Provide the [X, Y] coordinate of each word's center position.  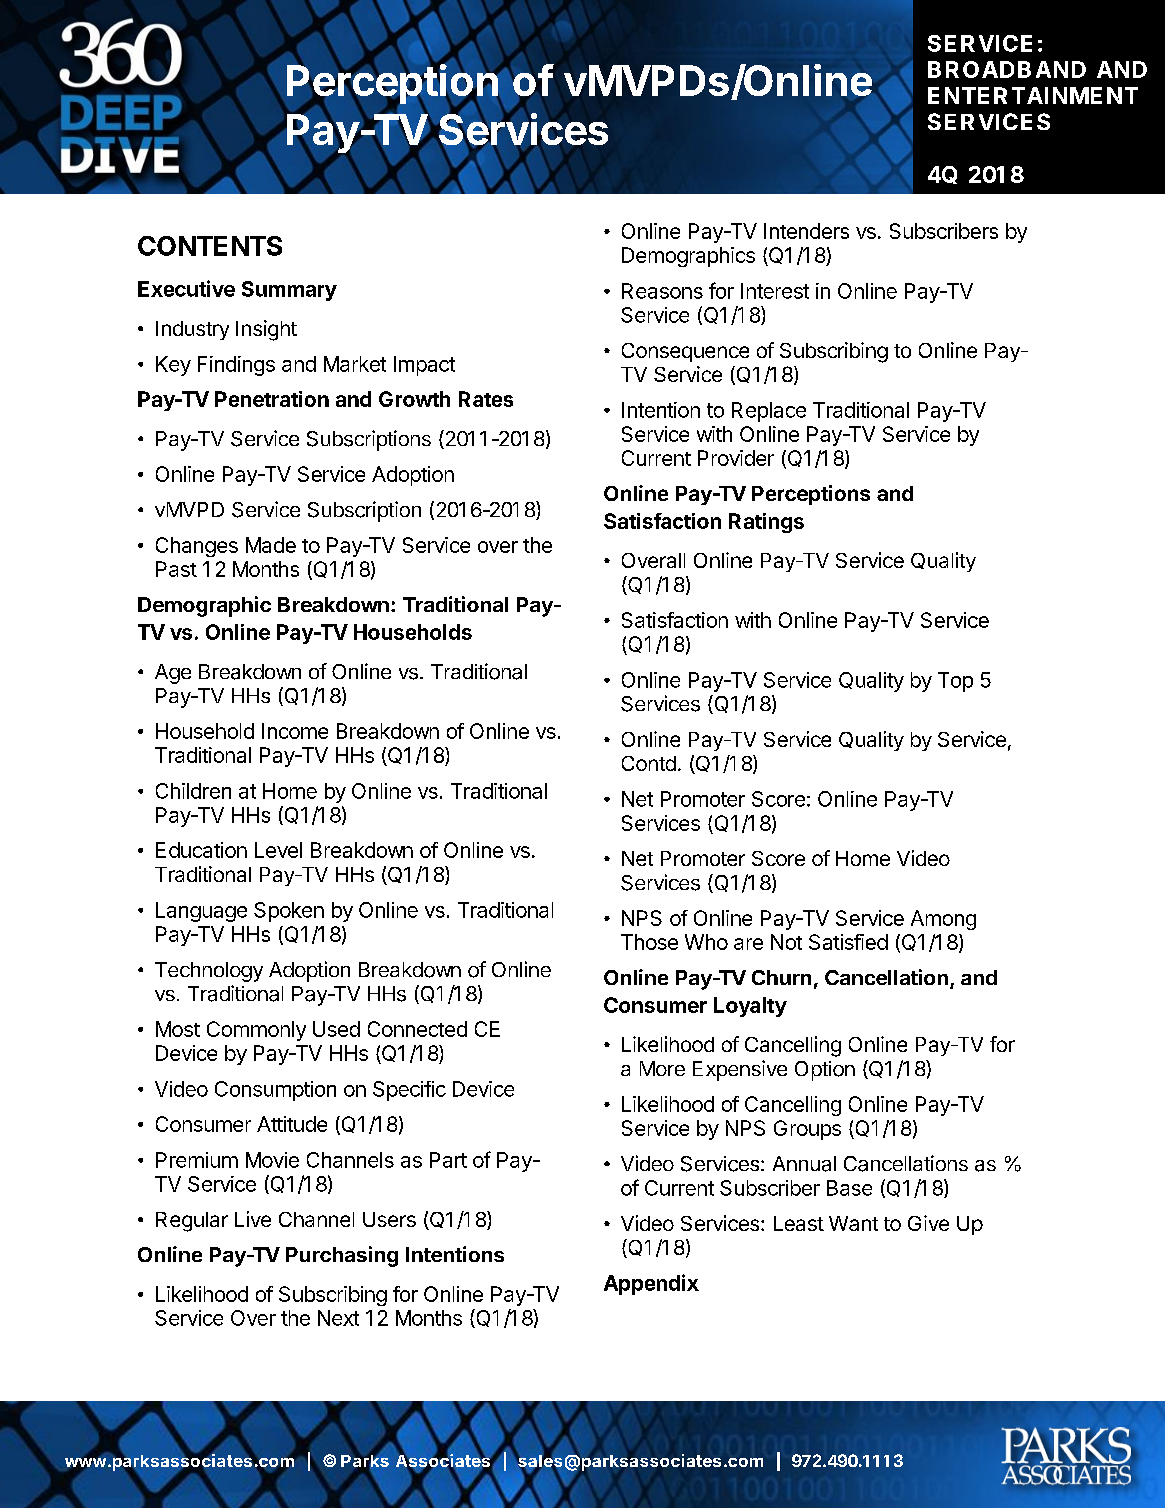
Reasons [662, 291]
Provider [736, 458]
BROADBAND [1007, 69]
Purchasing [342, 1256]
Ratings [766, 523]
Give [928, 1223]
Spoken [289, 912]
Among [943, 920]
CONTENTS [210, 246]
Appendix [651, 1284]
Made [271, 545]
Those [649, 942]
